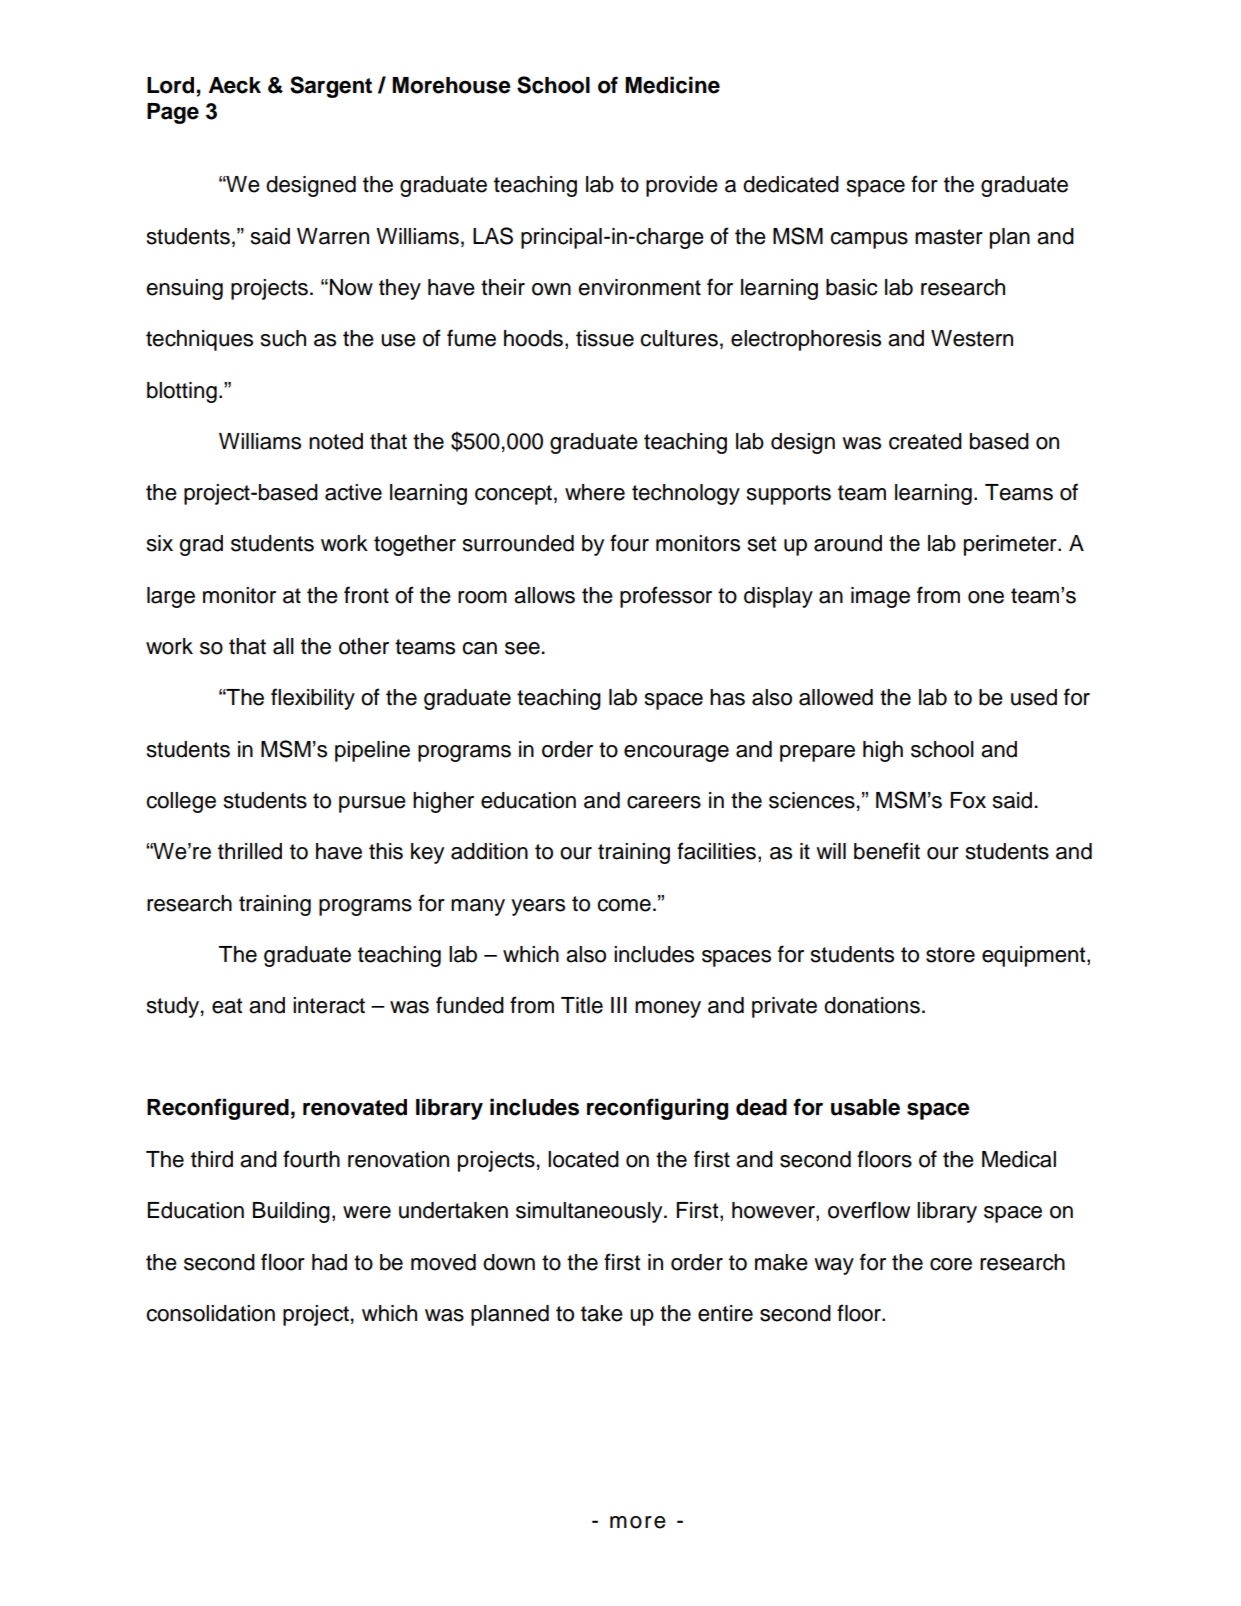 This document has width=1241, height=1606. I want to click on benefit, so click(887, 851).
